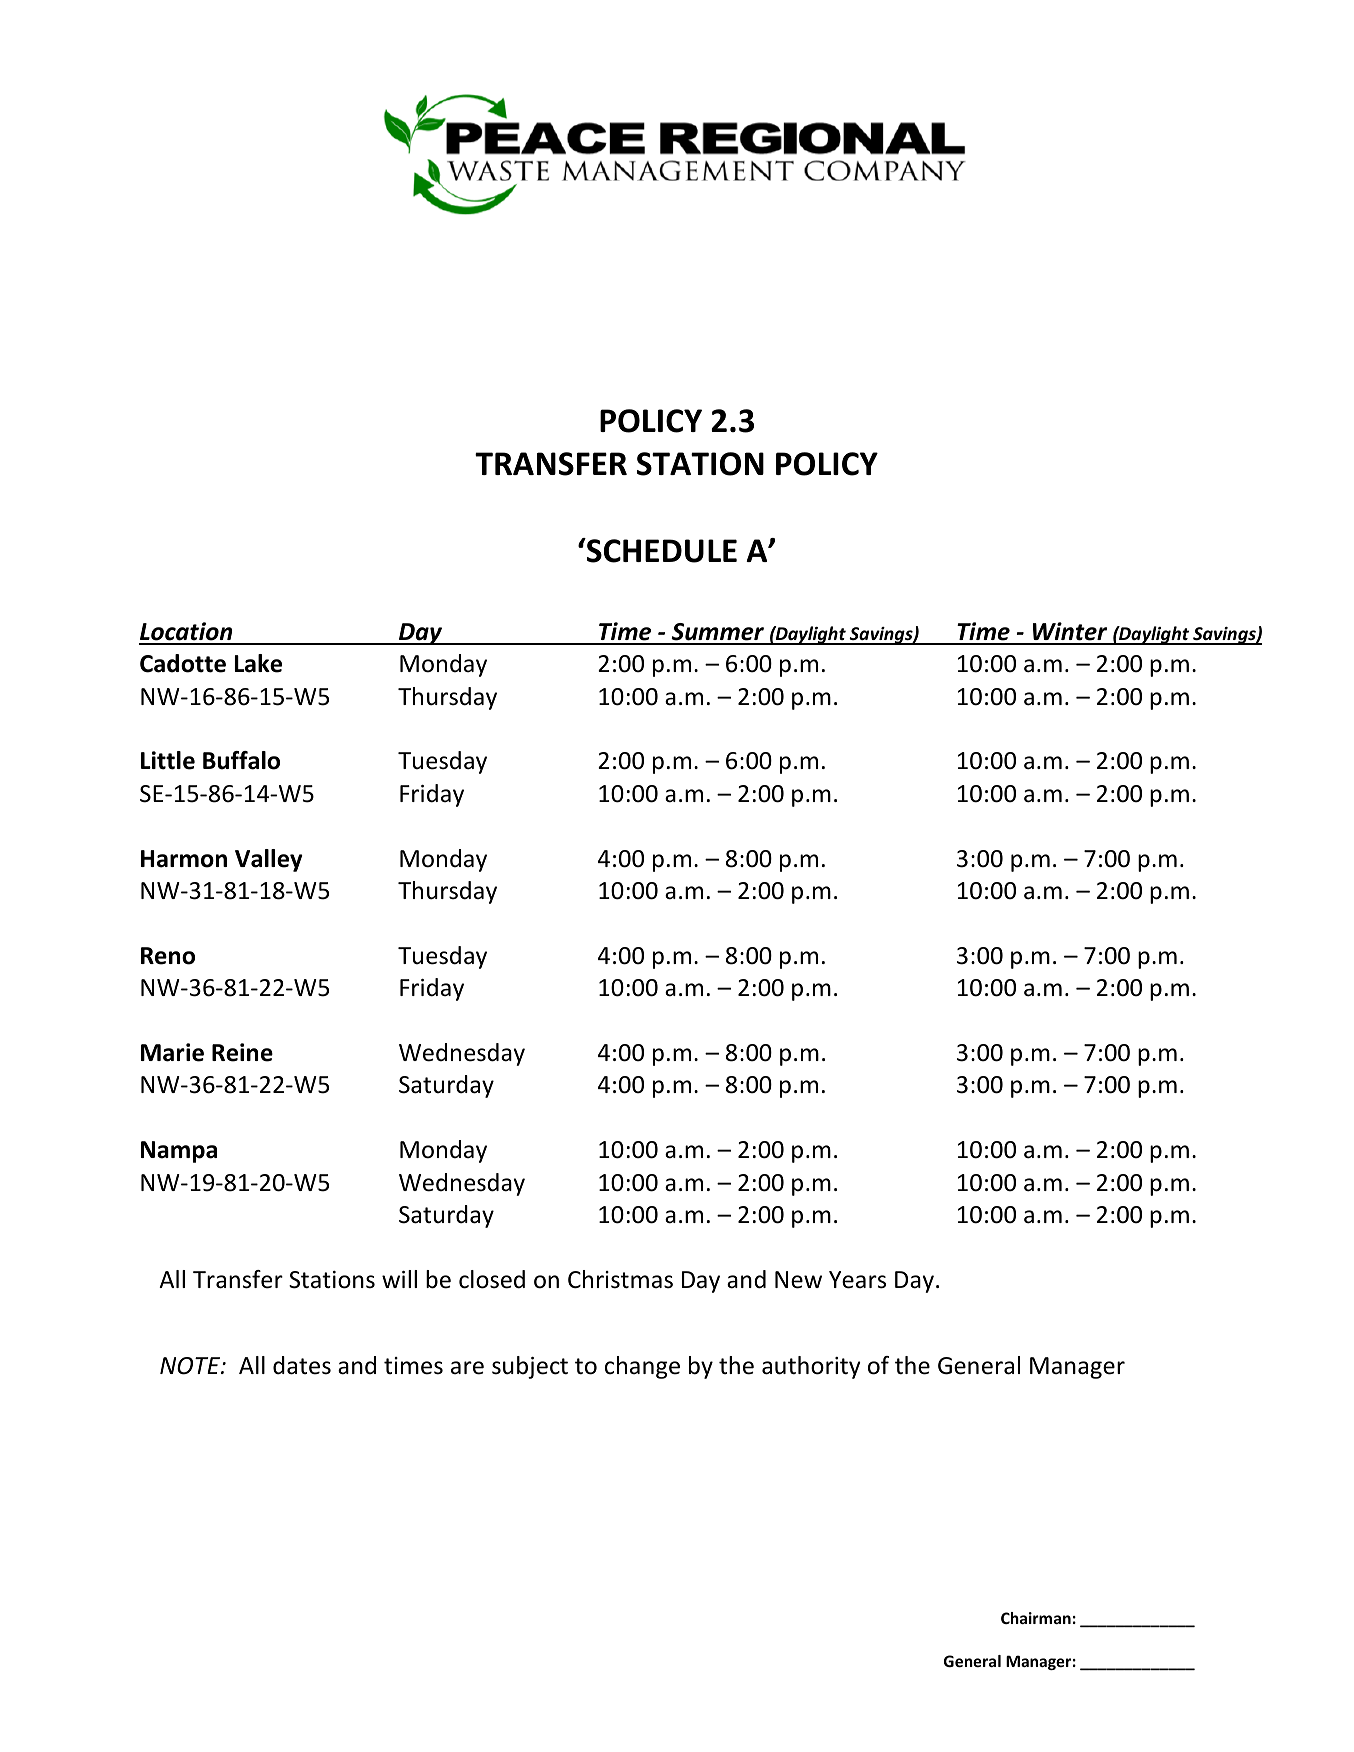  Describe the element at coordinates (798, 1280) in the screenshot. I see `New` at that location.
